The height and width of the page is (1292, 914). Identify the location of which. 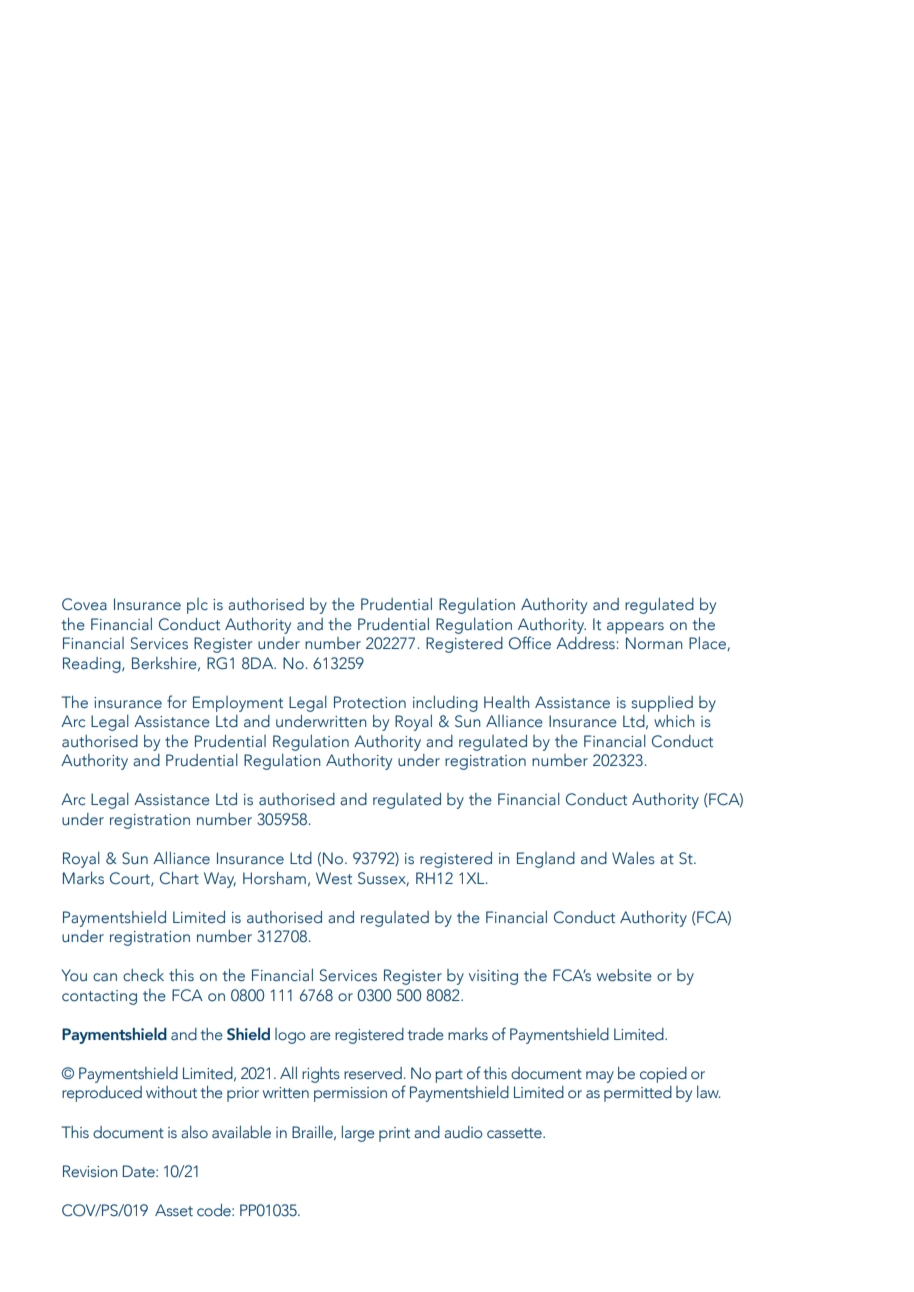
(674, 721).
